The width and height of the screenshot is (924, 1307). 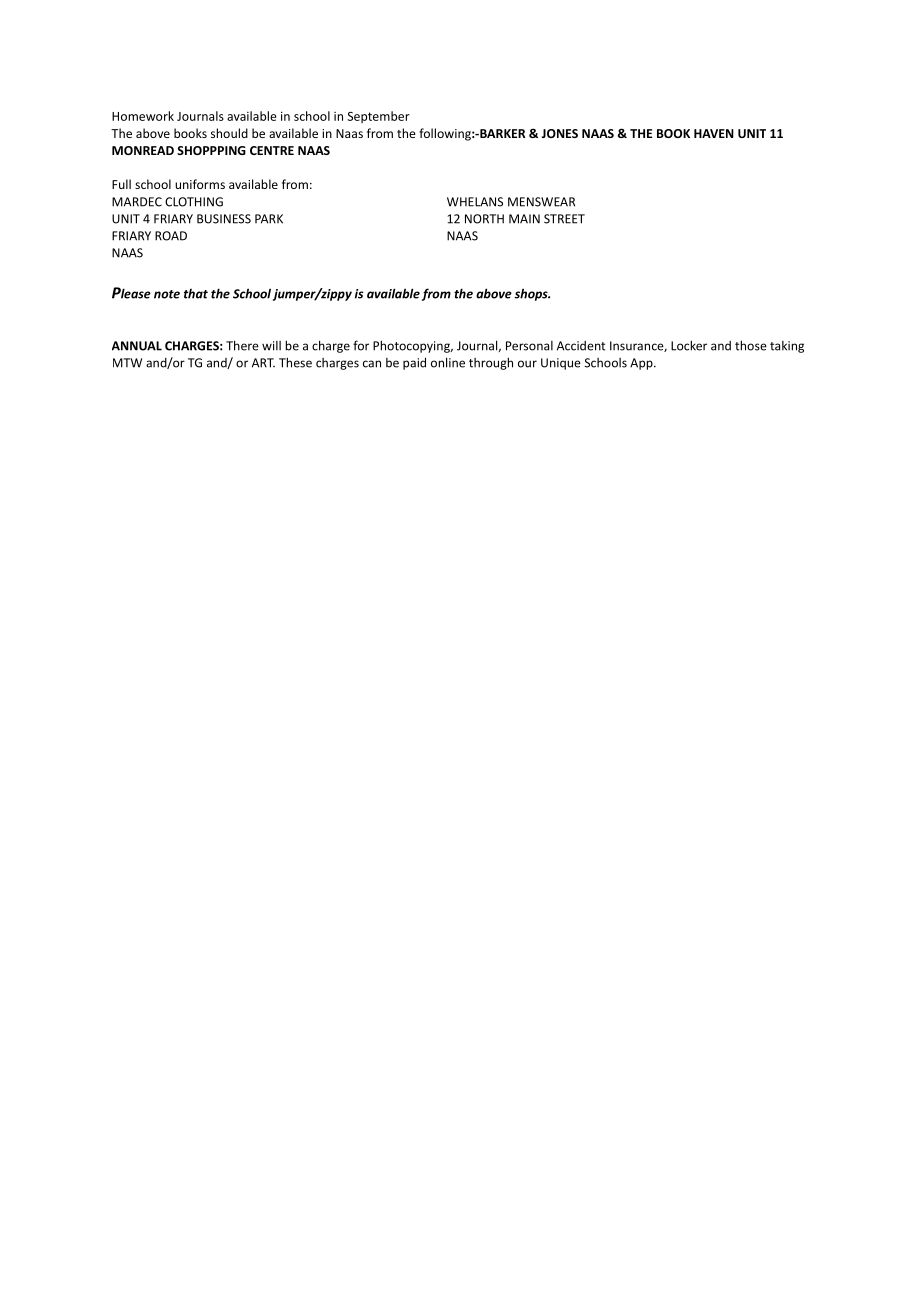 I want to click on HAVEN, so click(x=714, y=133).
